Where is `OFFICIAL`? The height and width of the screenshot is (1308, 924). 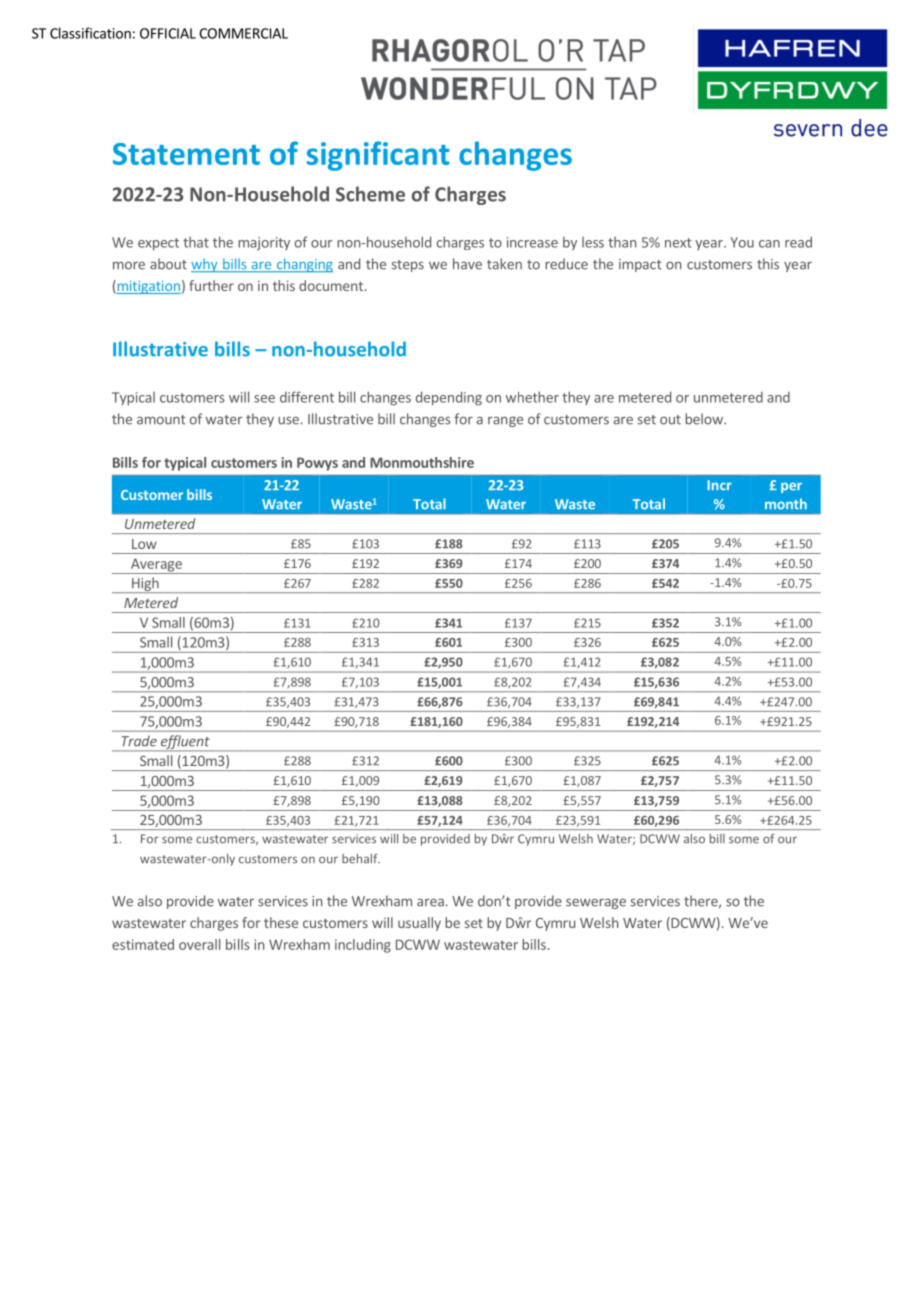
OFFICIAL is located at coordinates (168, 33).
